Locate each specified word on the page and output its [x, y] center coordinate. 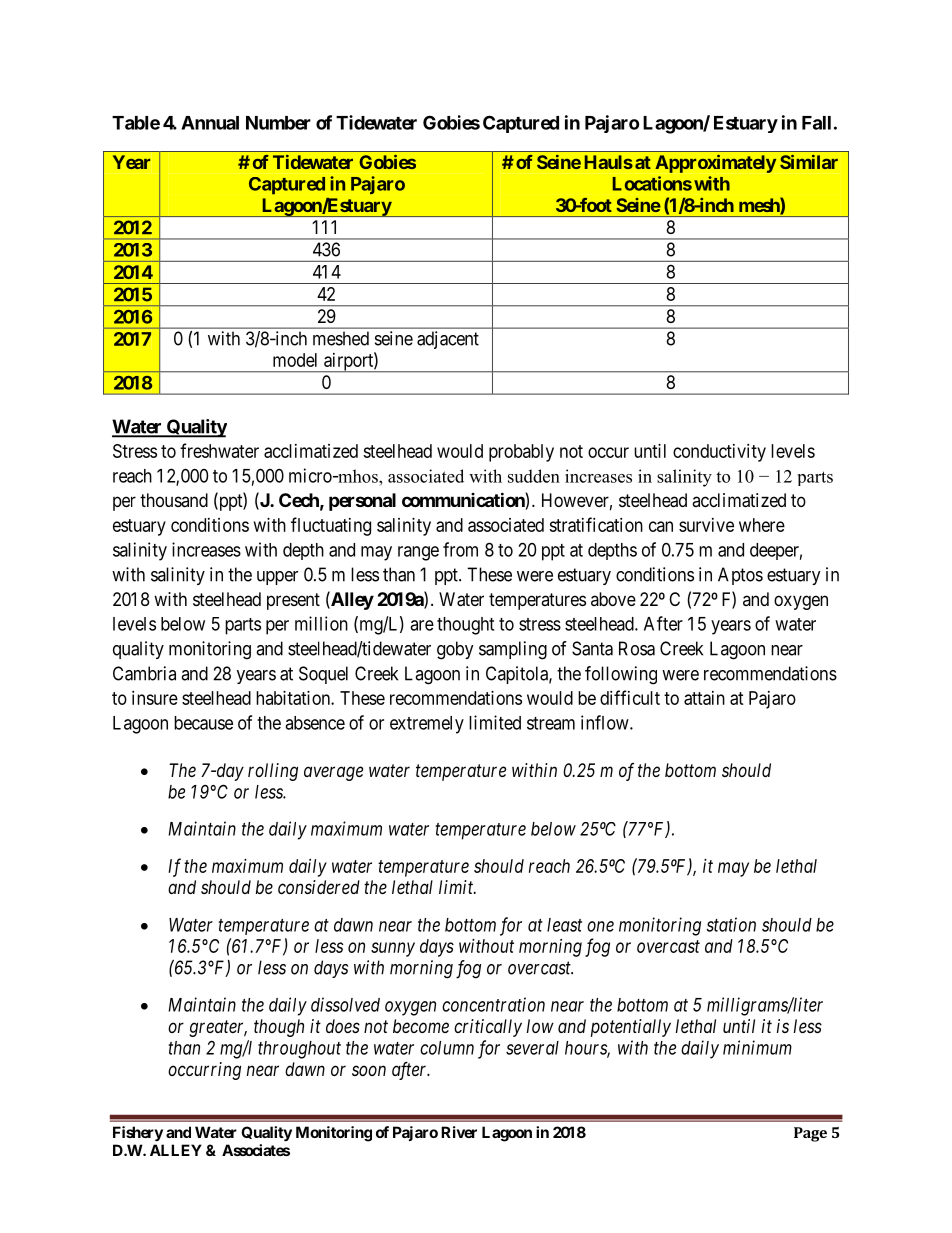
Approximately [715, 164]
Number [278, 123]
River [459, 1132]
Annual [210, 123]
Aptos [740, 576]
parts [243, 626]
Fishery [138, 1133]
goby [455, 650]
